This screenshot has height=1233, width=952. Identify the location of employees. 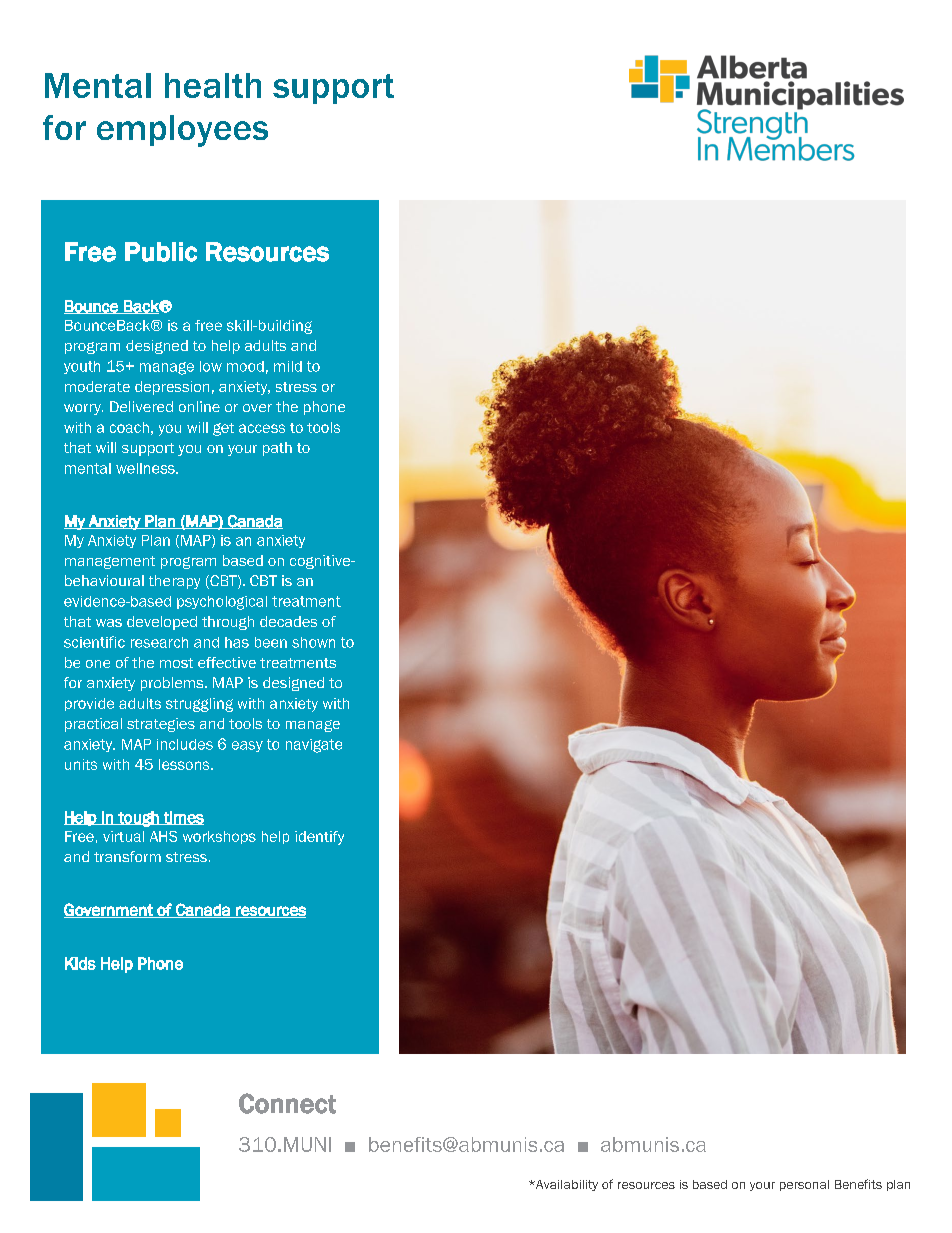
(182, 131).
